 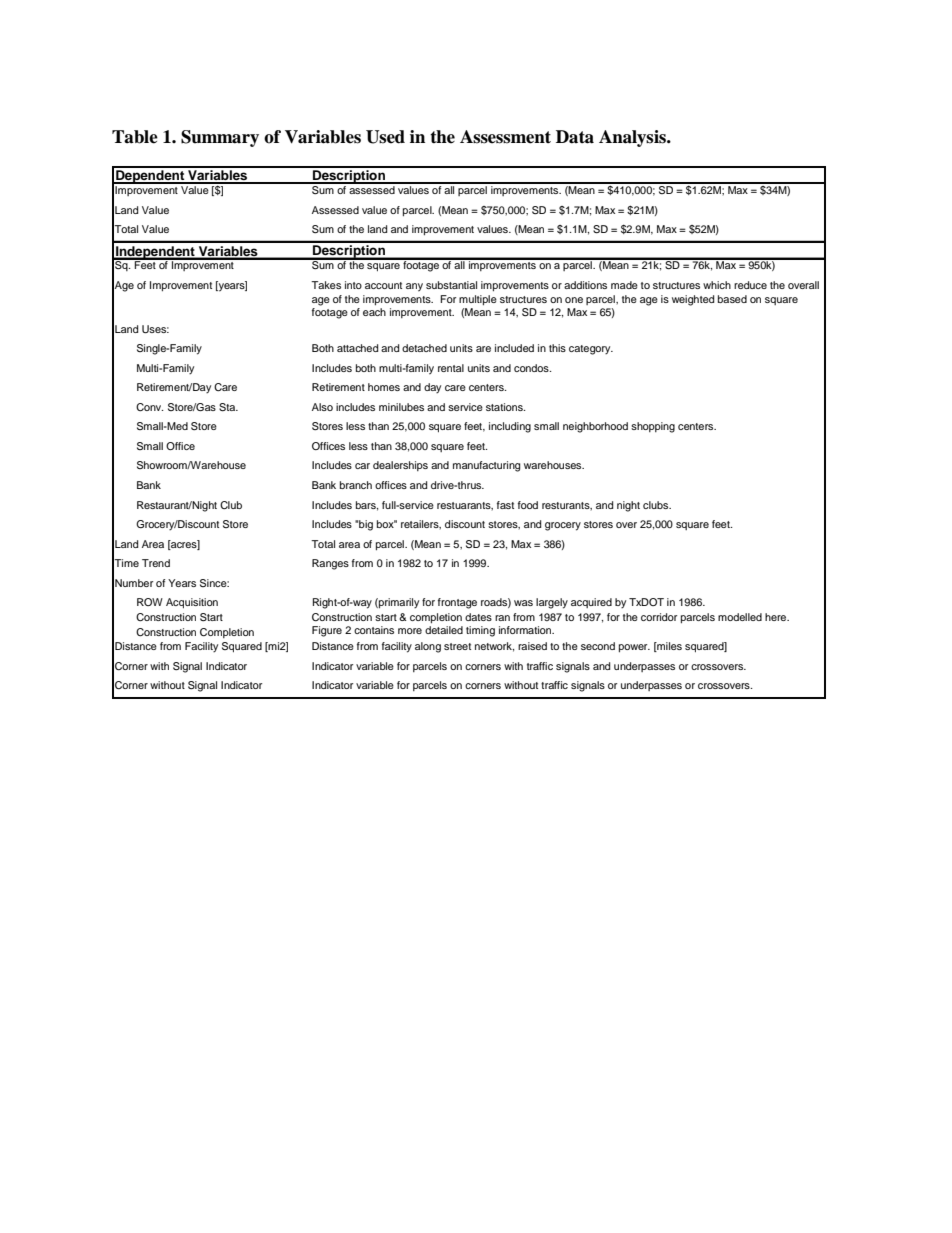 What do you see at coordinates (149, 407) in the image?
I see `Conv` at bounding box center [149, 407].
